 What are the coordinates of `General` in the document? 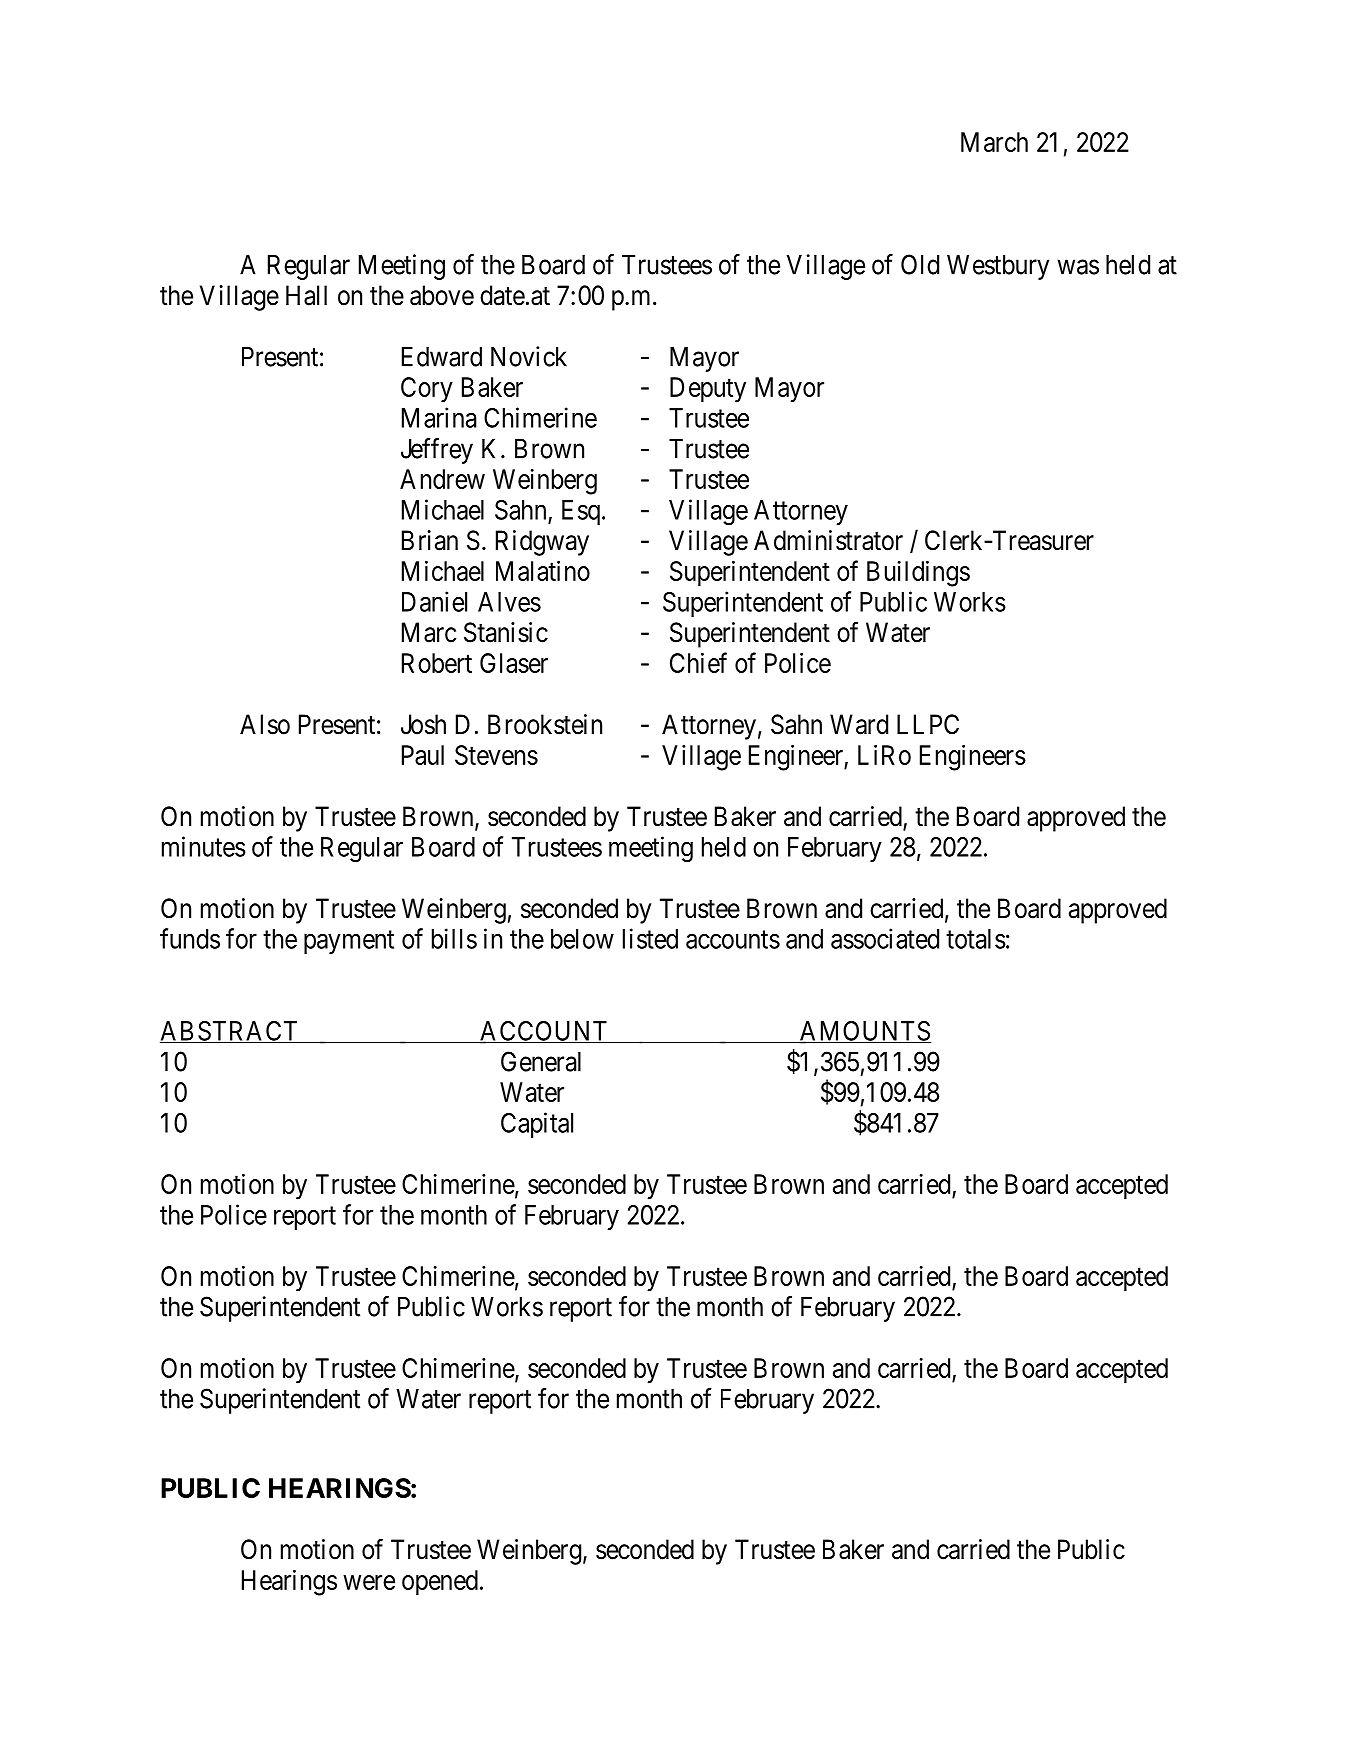 It's located at (541, 1061).
